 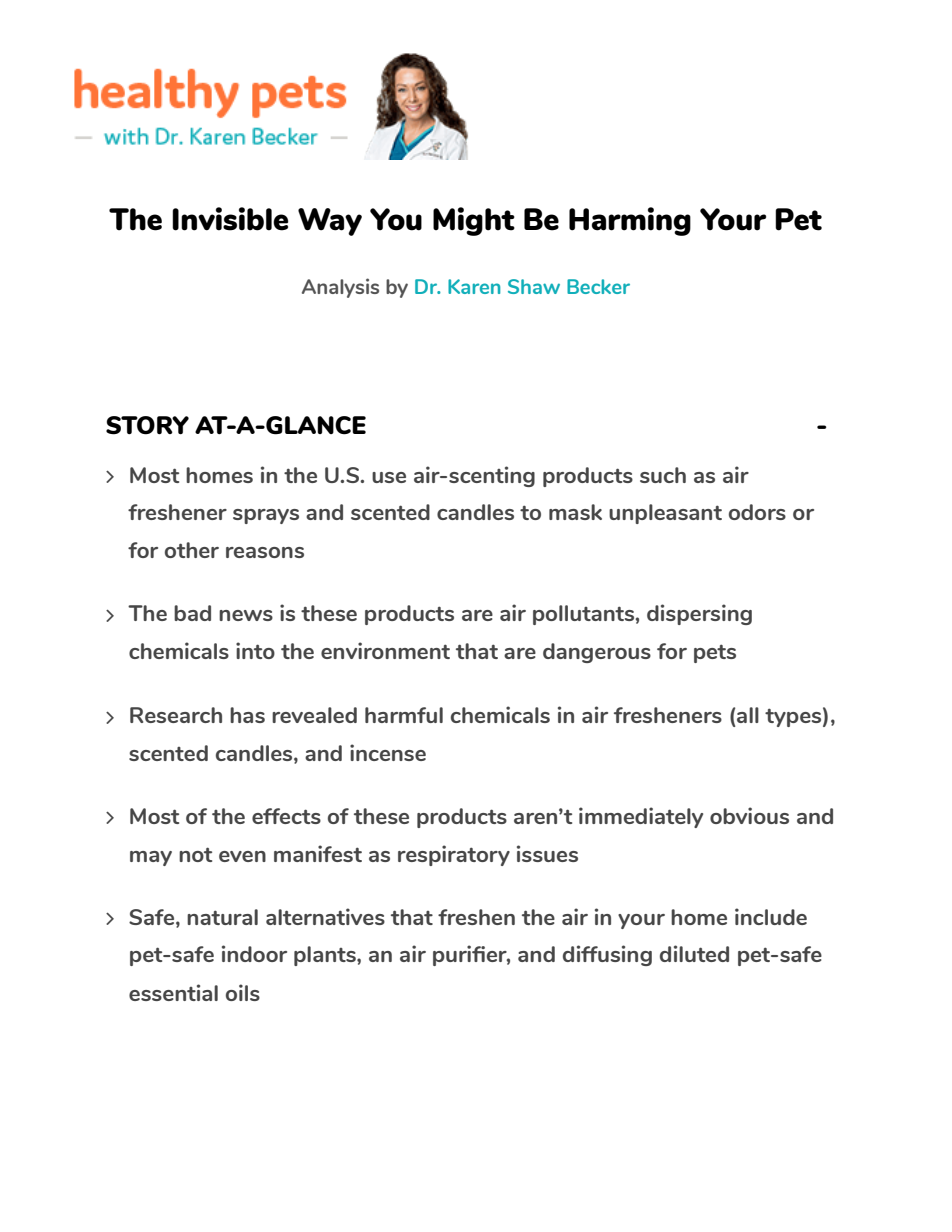 What do you see at coordinates (385, 650) in the page?
I see `environment` at bounding box center [385, 650].
